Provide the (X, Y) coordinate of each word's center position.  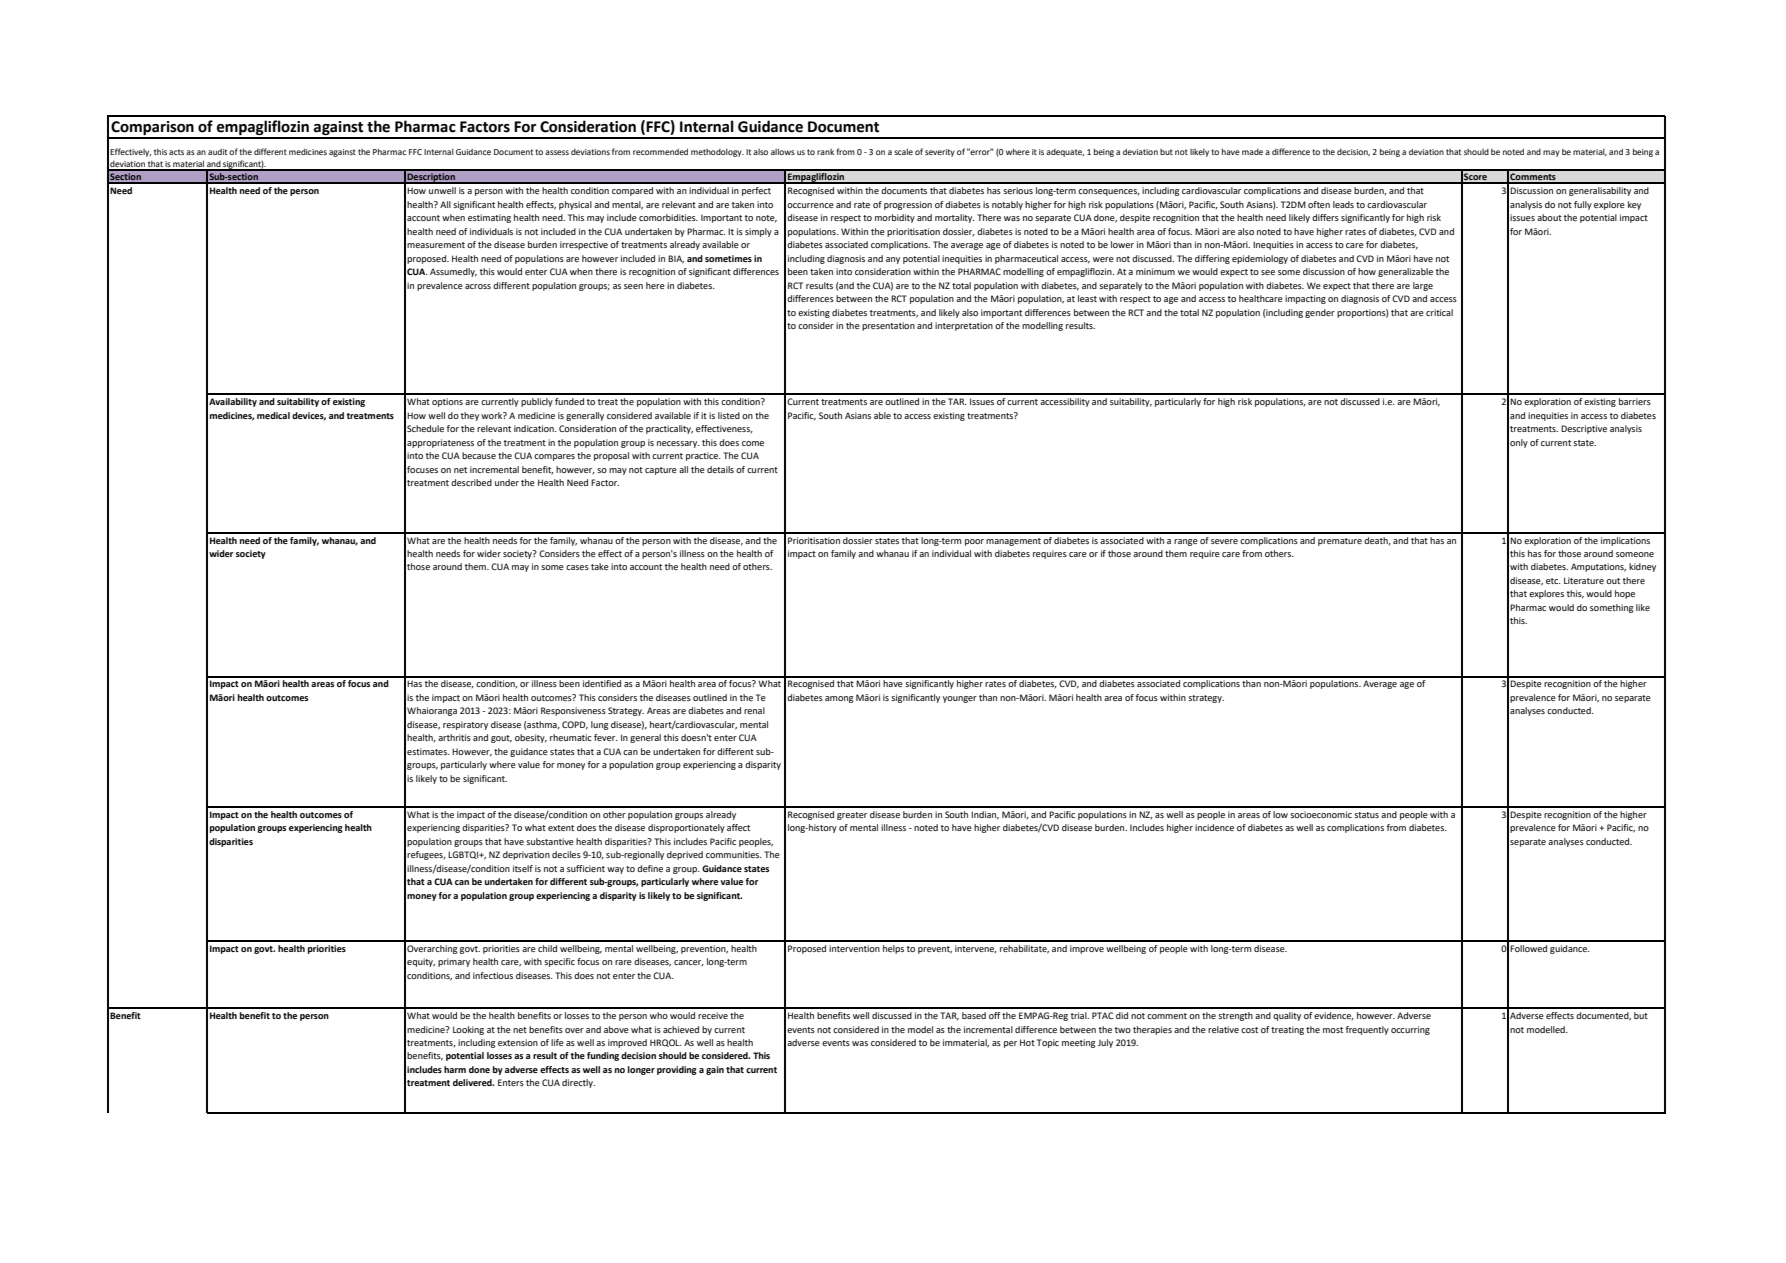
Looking (468, 1030)
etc (1553, 581)
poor (974, 542)
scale (903, 151)
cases (577, 567)
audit (217, 152)
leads (1343, 204)
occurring (1410, 1030)
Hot (1027, 1042)
